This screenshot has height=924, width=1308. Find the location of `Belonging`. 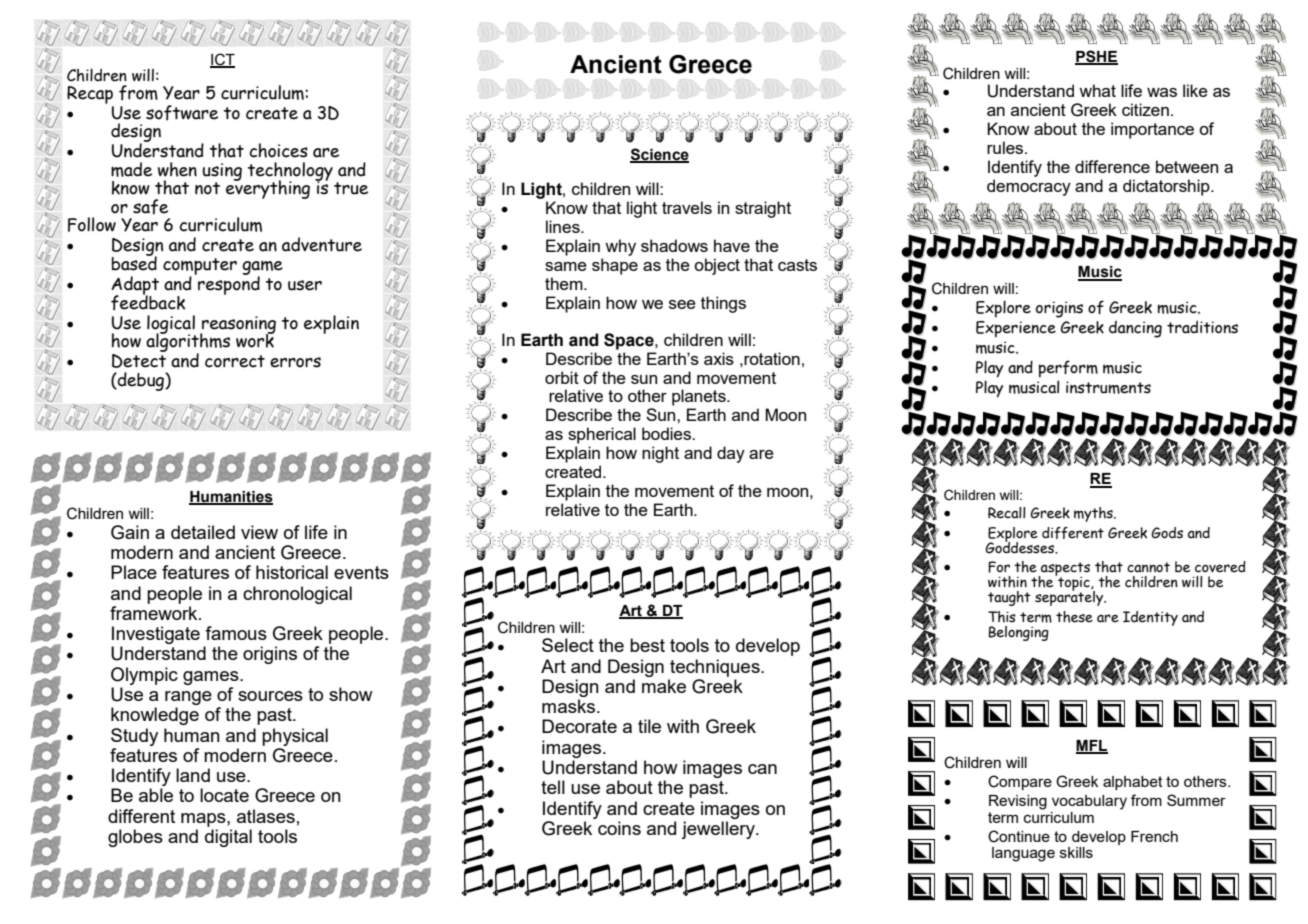

Belonging is located at coordinates (1019, 633).
